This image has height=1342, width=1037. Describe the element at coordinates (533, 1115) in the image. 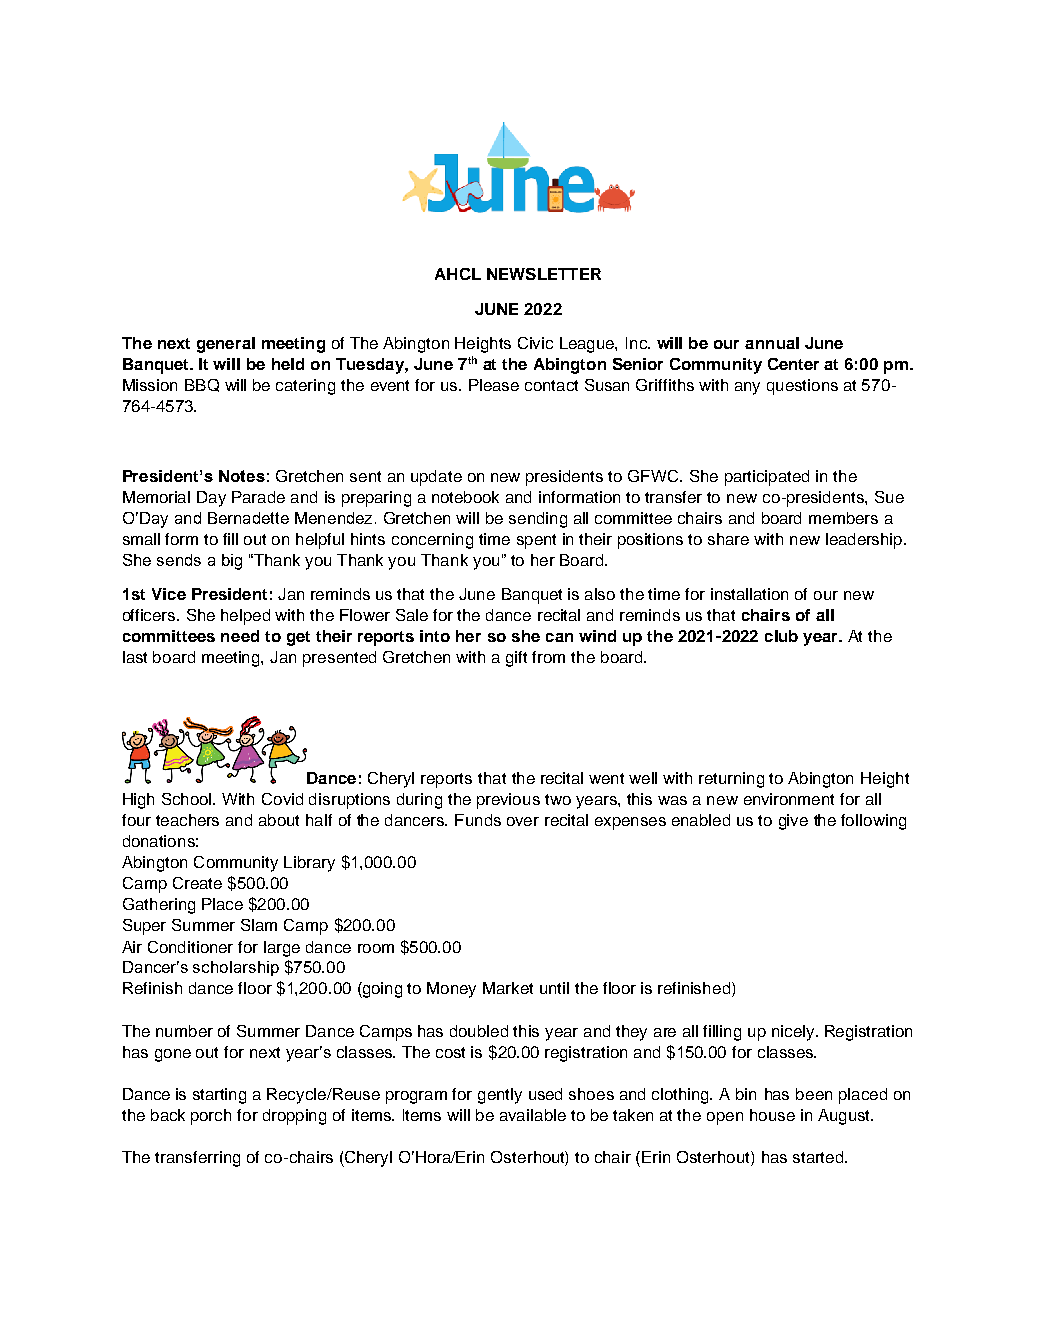

I see `available` at that location.
